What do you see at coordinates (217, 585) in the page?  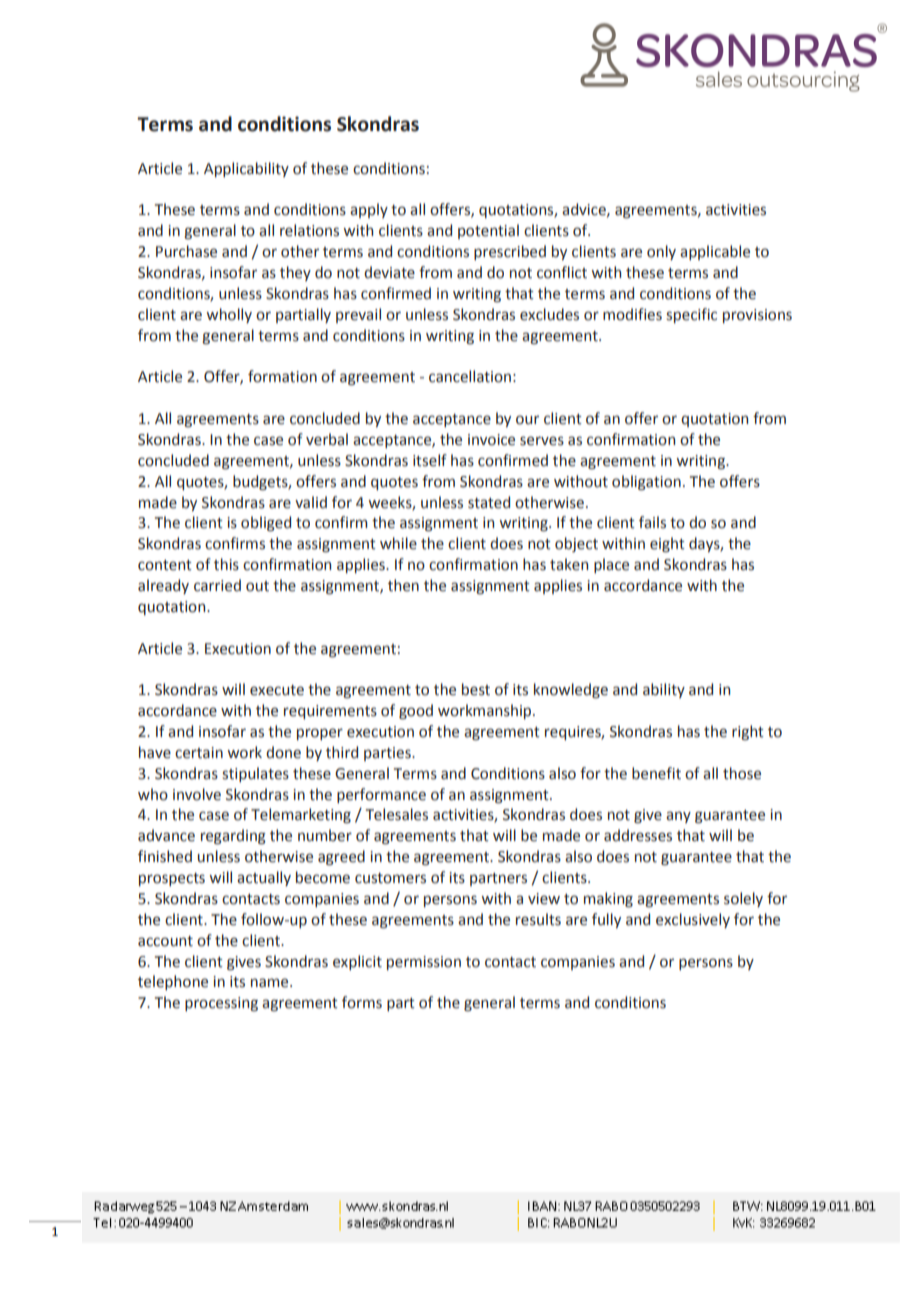 I see `carried` at bounding box center [217, 585].
